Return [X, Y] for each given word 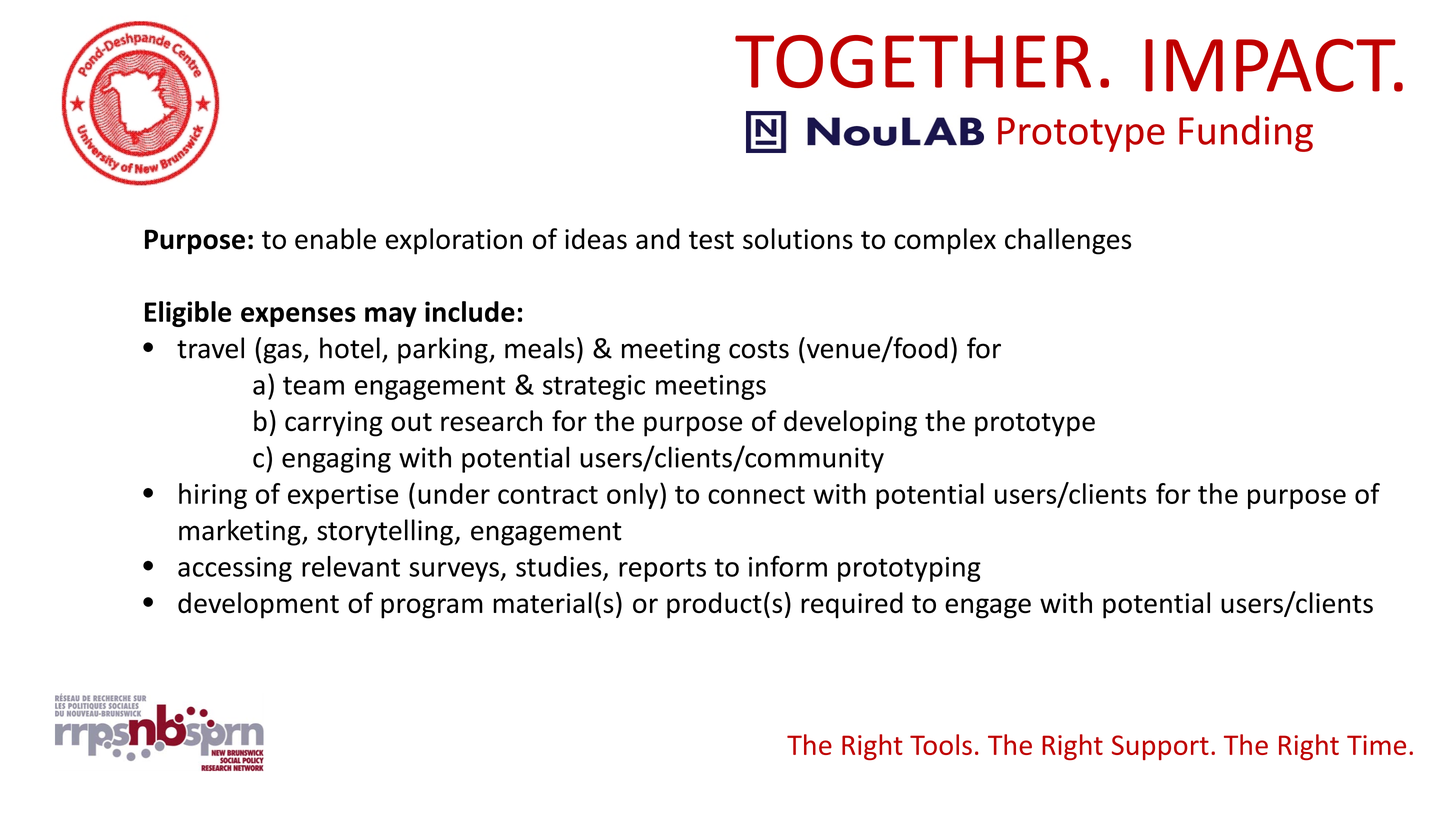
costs [759, 349]
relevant [351, 566]
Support [1160, 747]
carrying [334, 424]
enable [335, 239]
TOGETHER [913, 61]
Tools [941, 744]
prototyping [909, 569]
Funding [1246, 133]
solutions [798, 239]
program [432, 608]
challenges [1068, 241]
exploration [454, 241]
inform [788, 566]
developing [850, 423]
